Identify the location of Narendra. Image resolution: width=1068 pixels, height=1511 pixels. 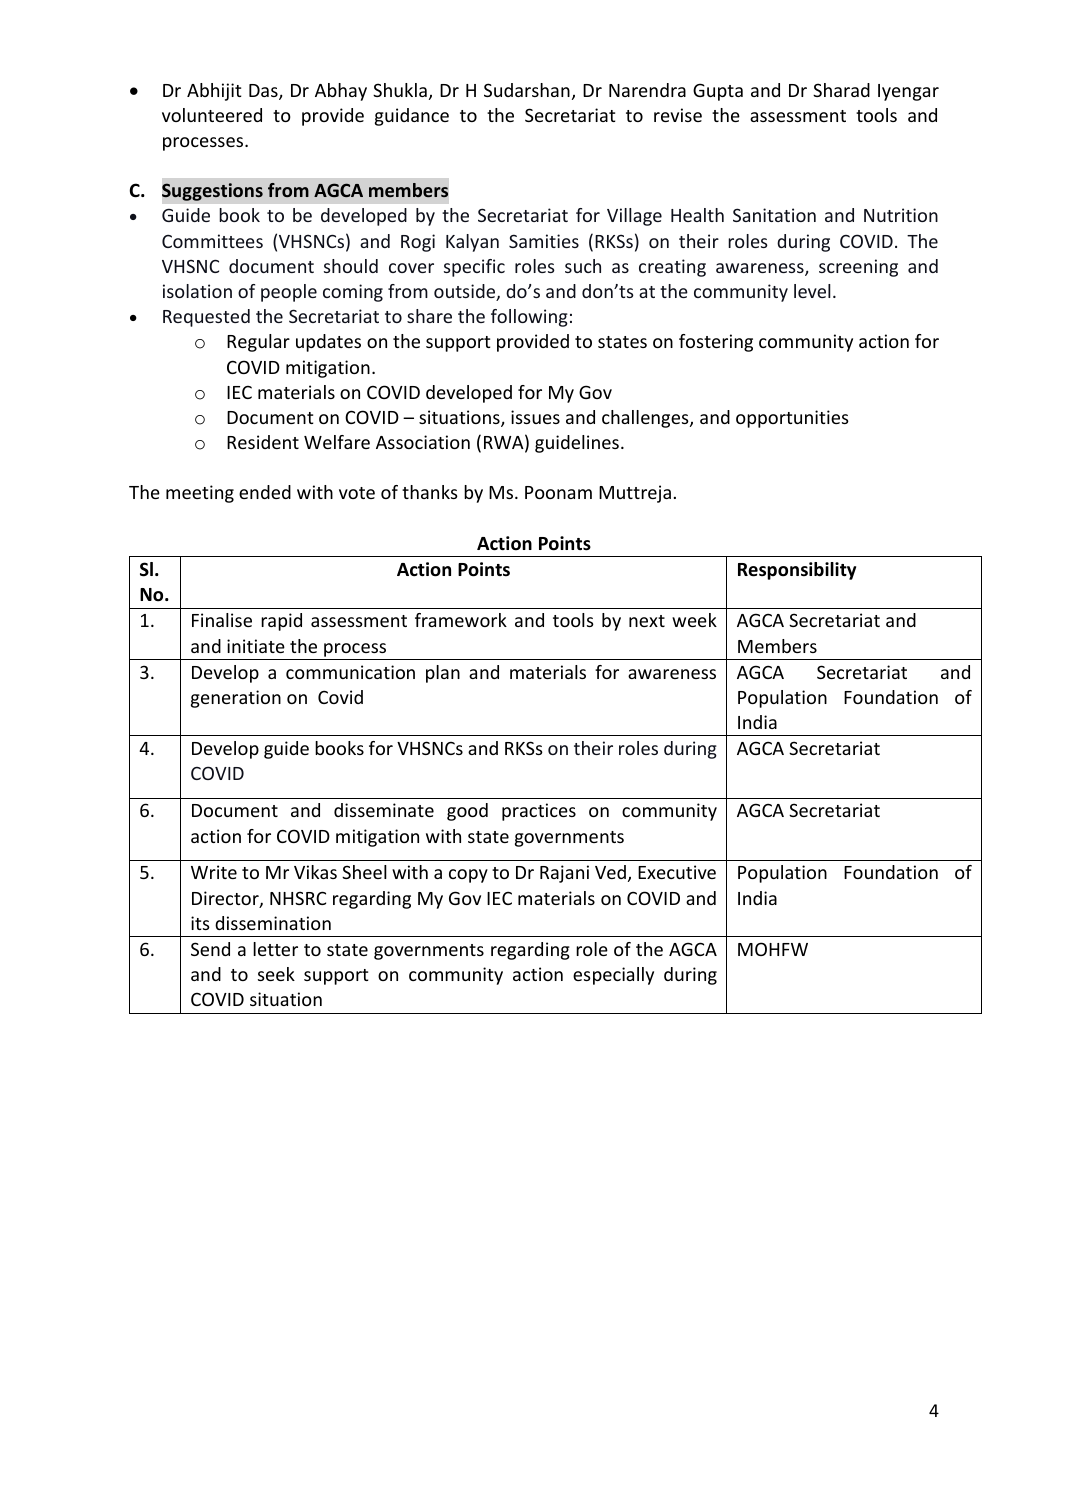
(647, 90).
